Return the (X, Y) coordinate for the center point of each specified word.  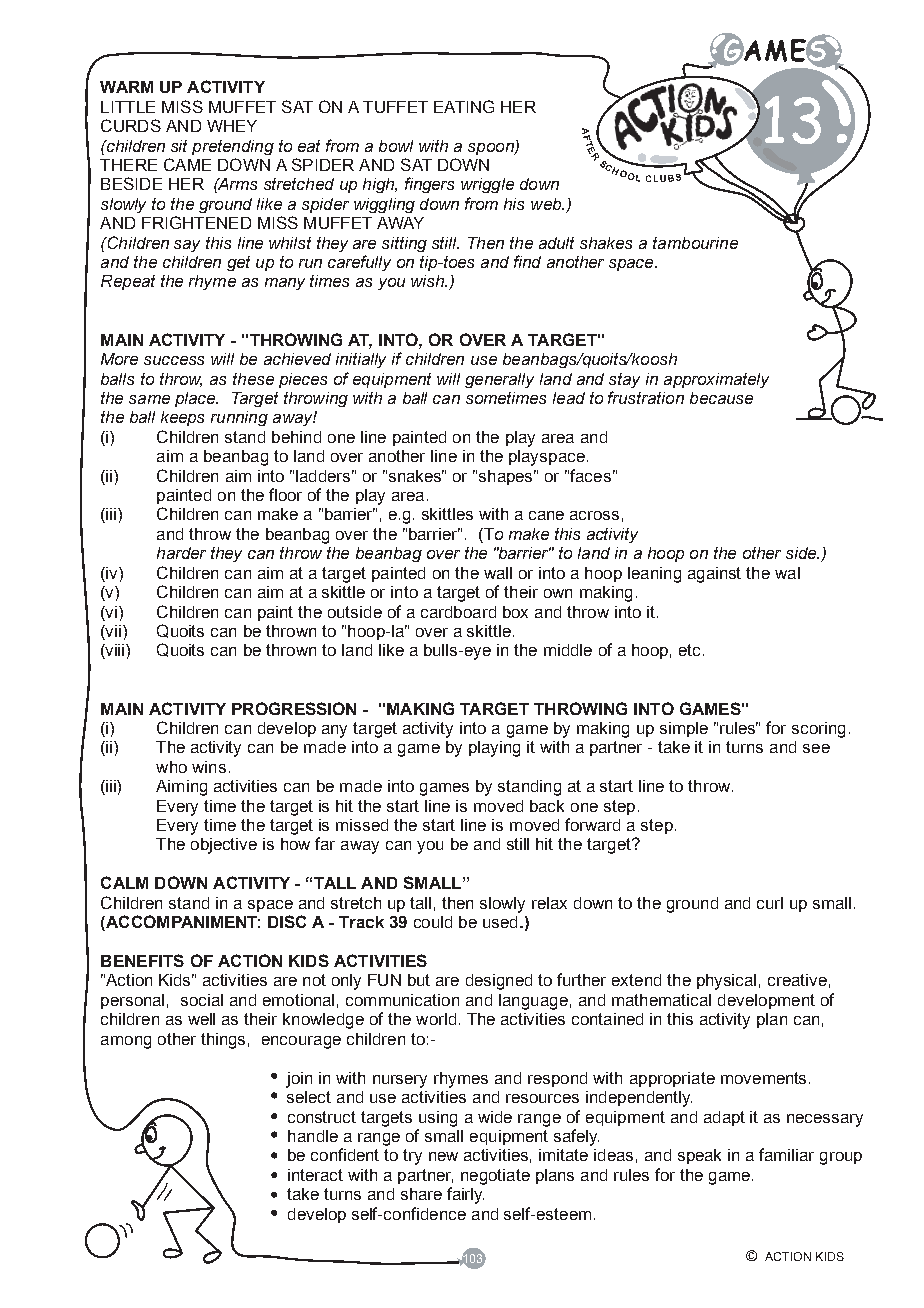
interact (315, 1175)
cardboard (458, 612)
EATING (464, 106)
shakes (606, 243)
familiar (786, 1154)
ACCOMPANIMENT (182, 923)
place (196, 399)
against (714, 575)
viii (115, 651)
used (500, 922)
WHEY (232, 126)
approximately (716, 380)
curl (770, 903)
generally (499, 380)
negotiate (495, 1177)
